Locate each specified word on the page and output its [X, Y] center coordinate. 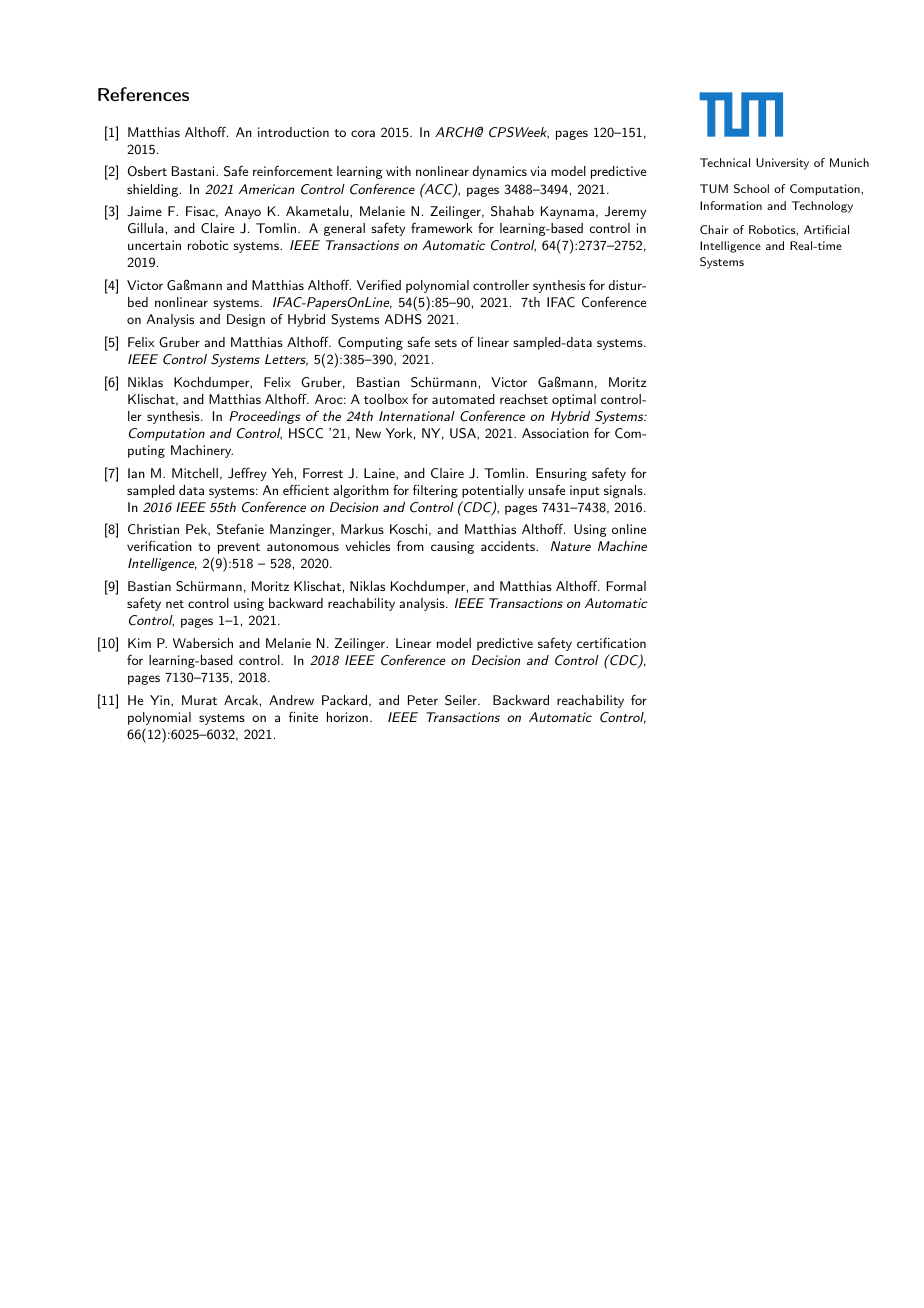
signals [623, 491]
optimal [574, 400]
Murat [199, 700]
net [175, 604]
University [782, 164]
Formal [626, 586]
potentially [493, 491]
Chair [714, 229]
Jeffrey [247, 474]
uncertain [154, 245]
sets [446, 343]
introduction [293, 132]
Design [246, 320]
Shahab [512, 211]
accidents [509, 546]
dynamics [499, 172]
